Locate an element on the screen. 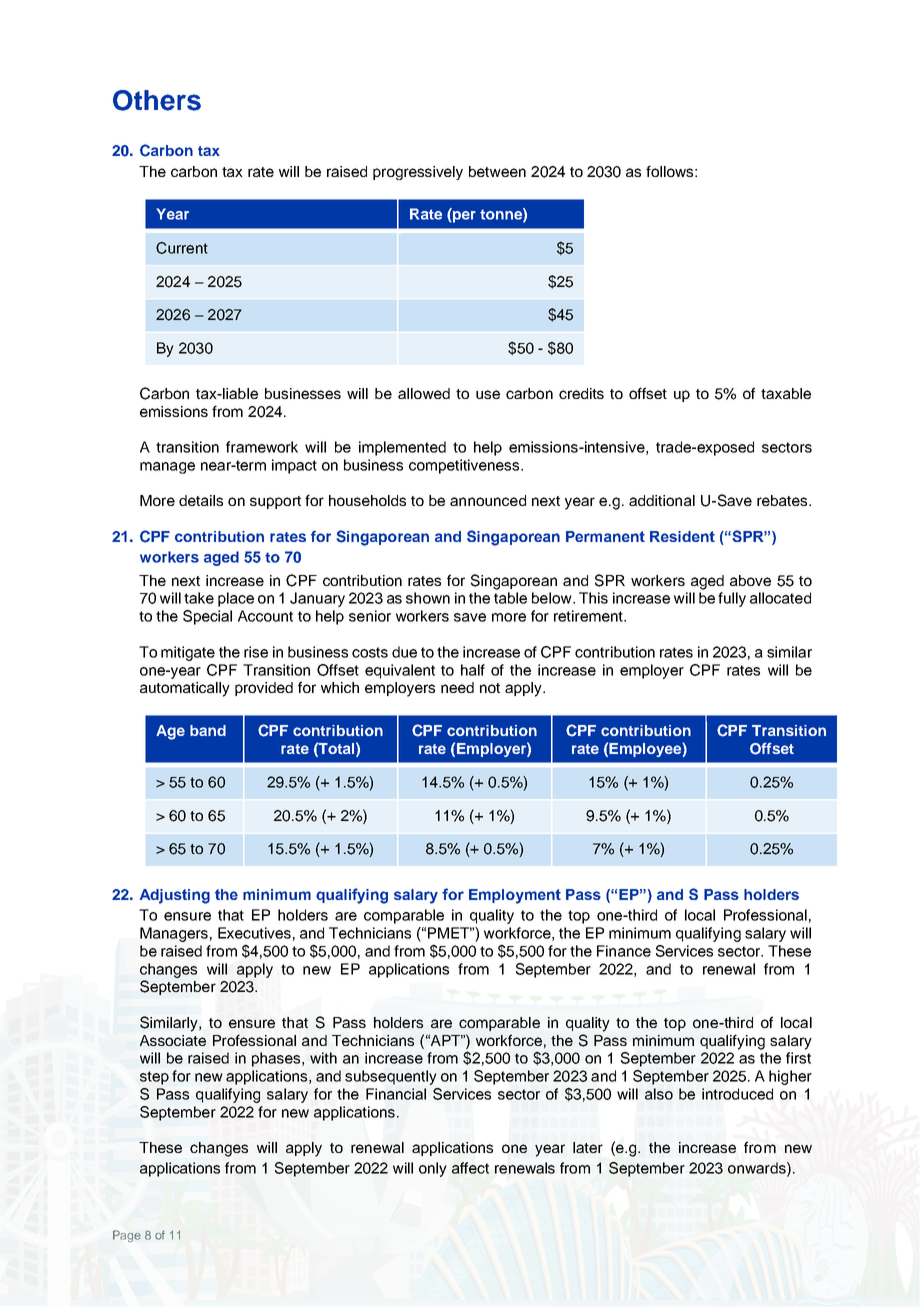  Page is located at coordinates (127, 1236).
